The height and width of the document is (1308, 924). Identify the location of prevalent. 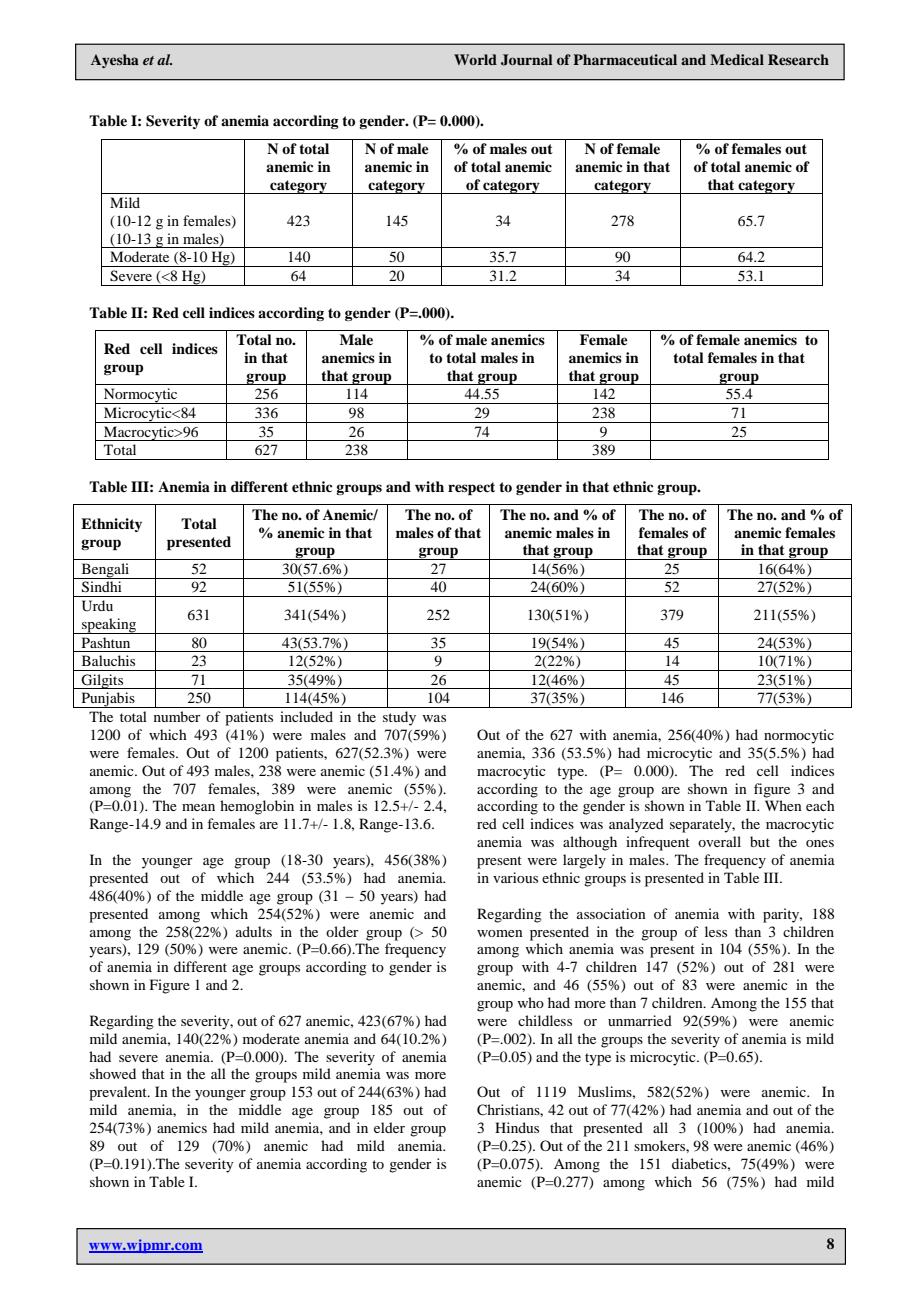
(119, 1093).
